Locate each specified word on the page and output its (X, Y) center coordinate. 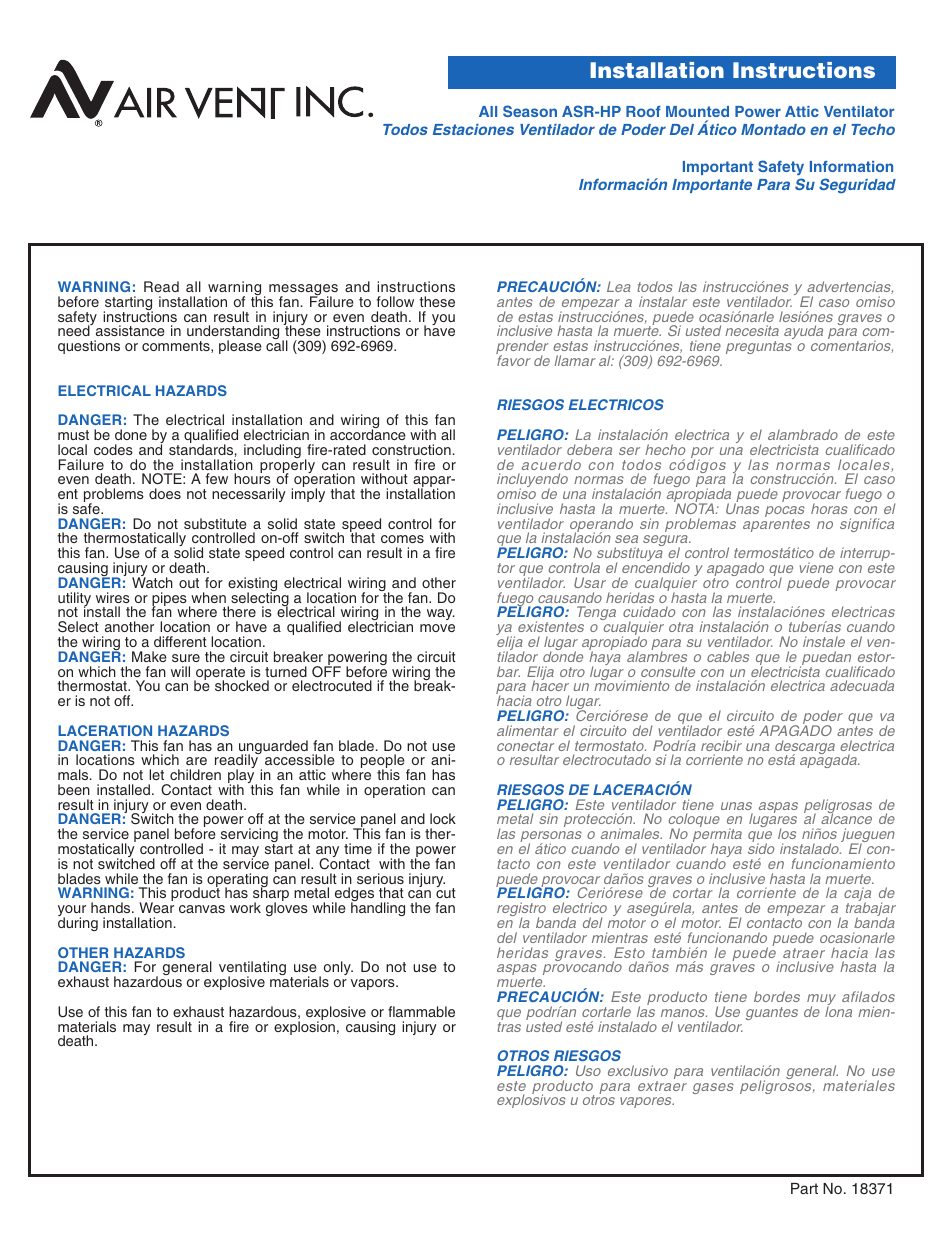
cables (728, 656)
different (180, 641)
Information (851, 166)
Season (530, 111)
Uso (588, 1070)
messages (303, 291)
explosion (304, 1027)
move (437, 628)
